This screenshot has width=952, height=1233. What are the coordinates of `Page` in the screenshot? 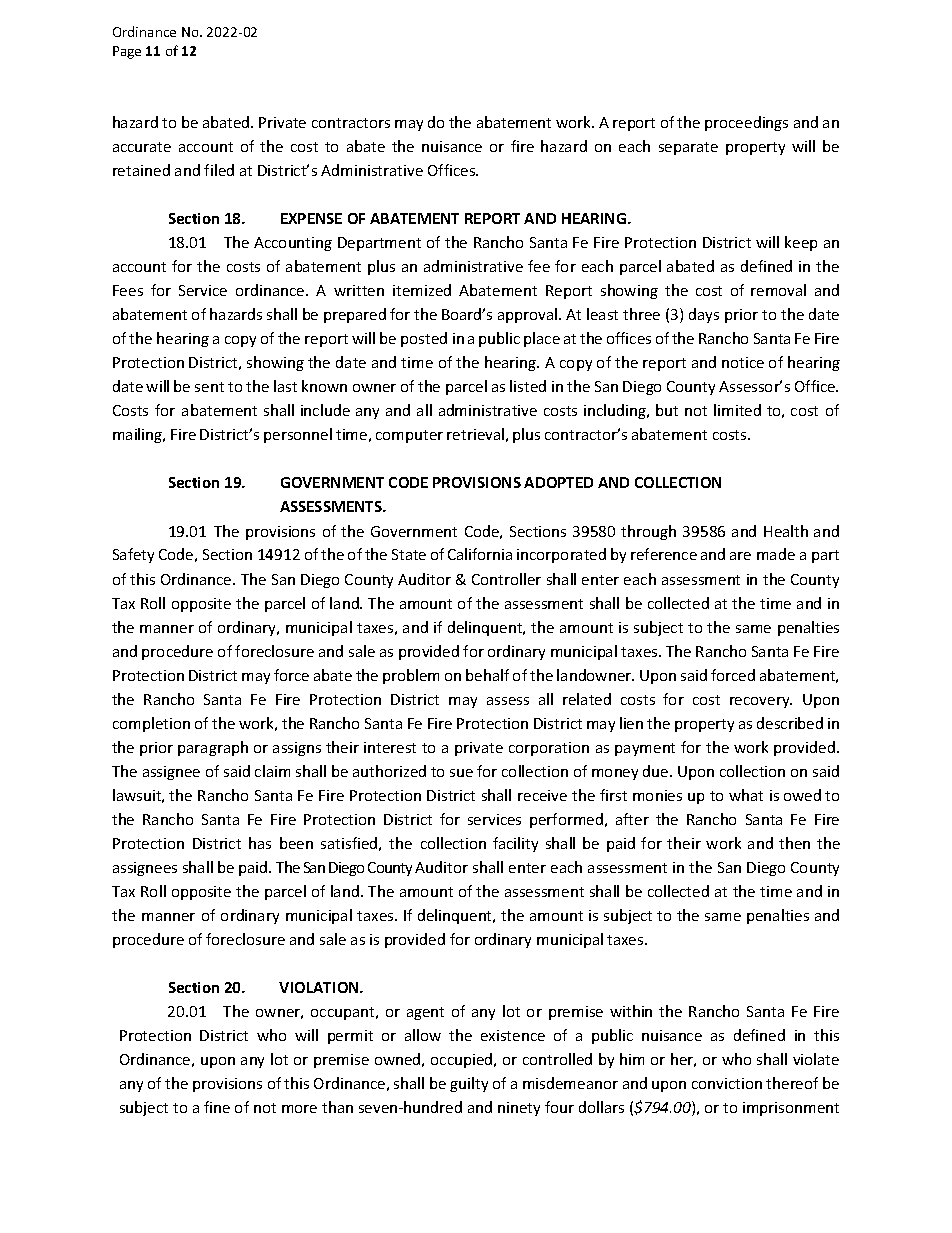 It's located at (127, 52).
